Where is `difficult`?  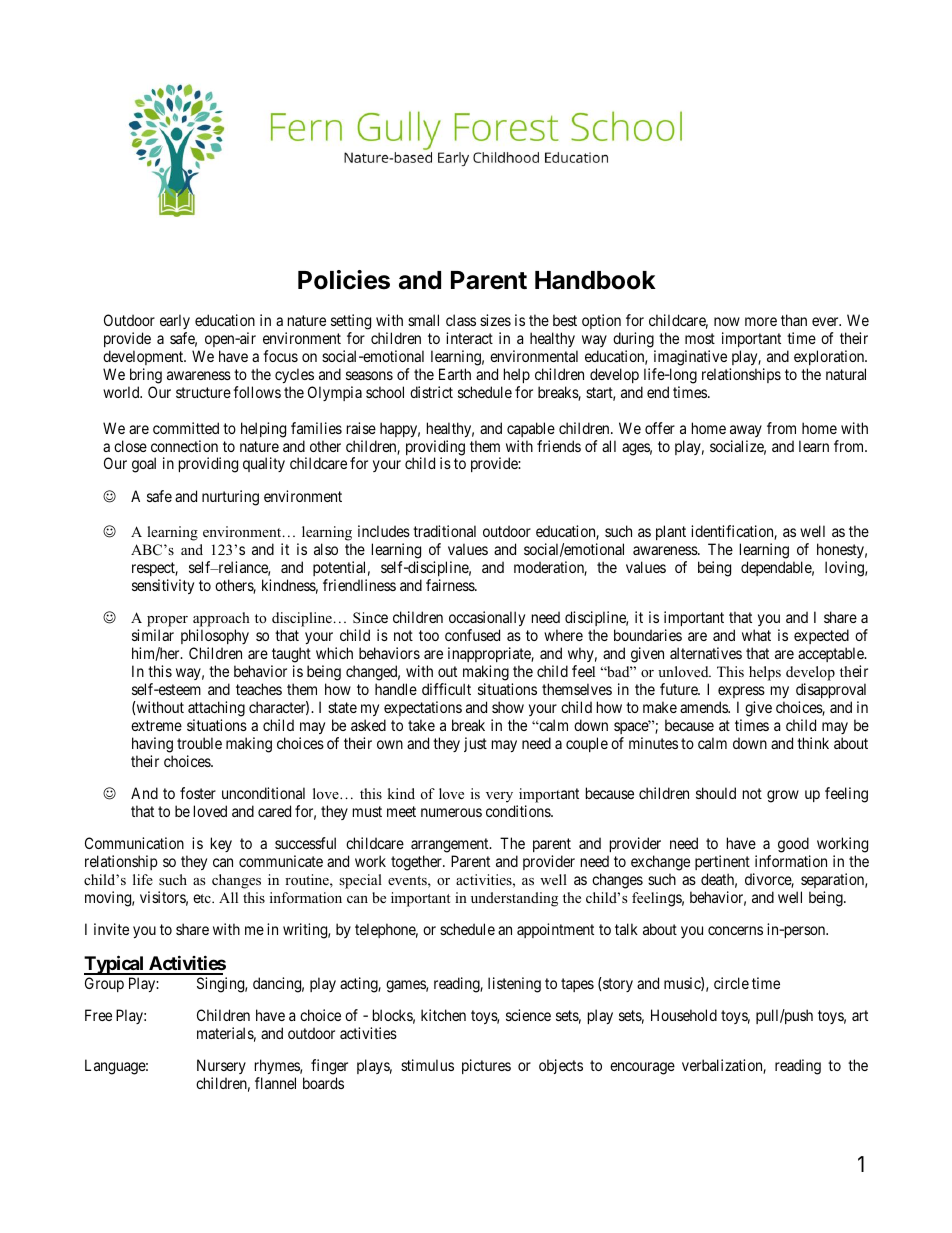
difficult is located at coordinates (446, 689).
